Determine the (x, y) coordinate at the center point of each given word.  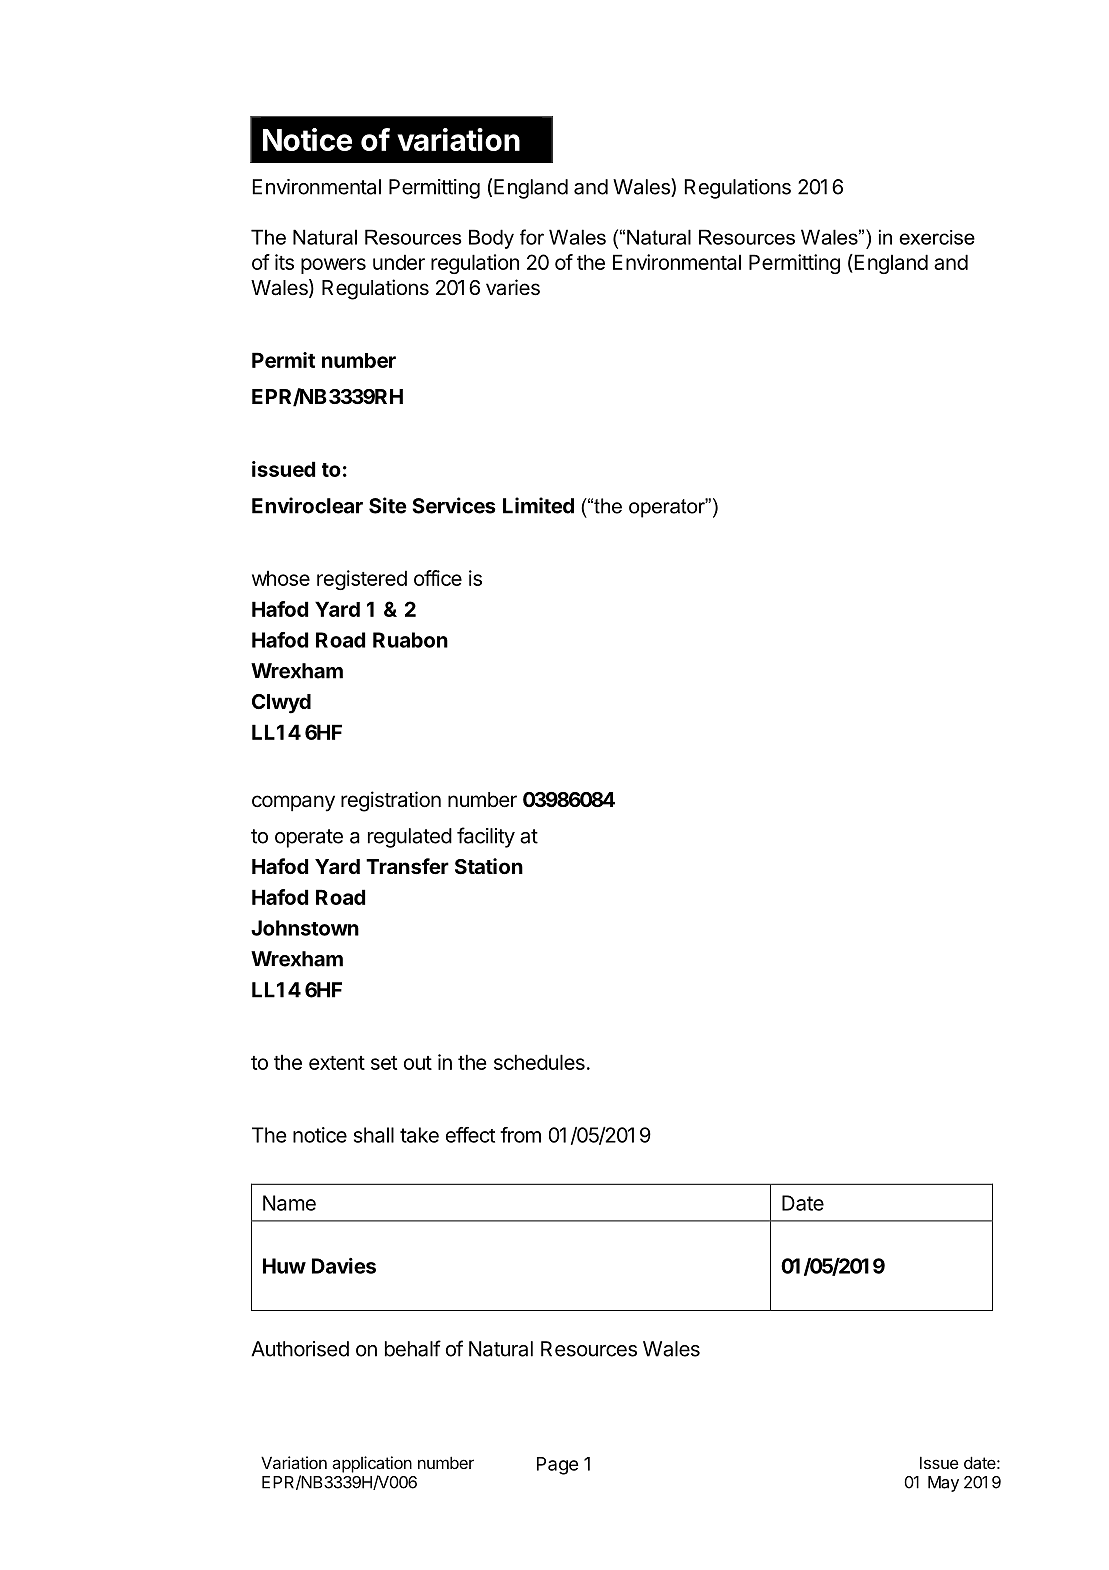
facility (486, 837)
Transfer (407, 866)
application (372, 1464)
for (532, 237)
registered (362, 580)
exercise (937, 237)
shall (374, 1135)
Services (454, 505)
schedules (539, 1062)
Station (489, 866)
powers (333, 266)
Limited (538, 505)
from (520, 1135)
